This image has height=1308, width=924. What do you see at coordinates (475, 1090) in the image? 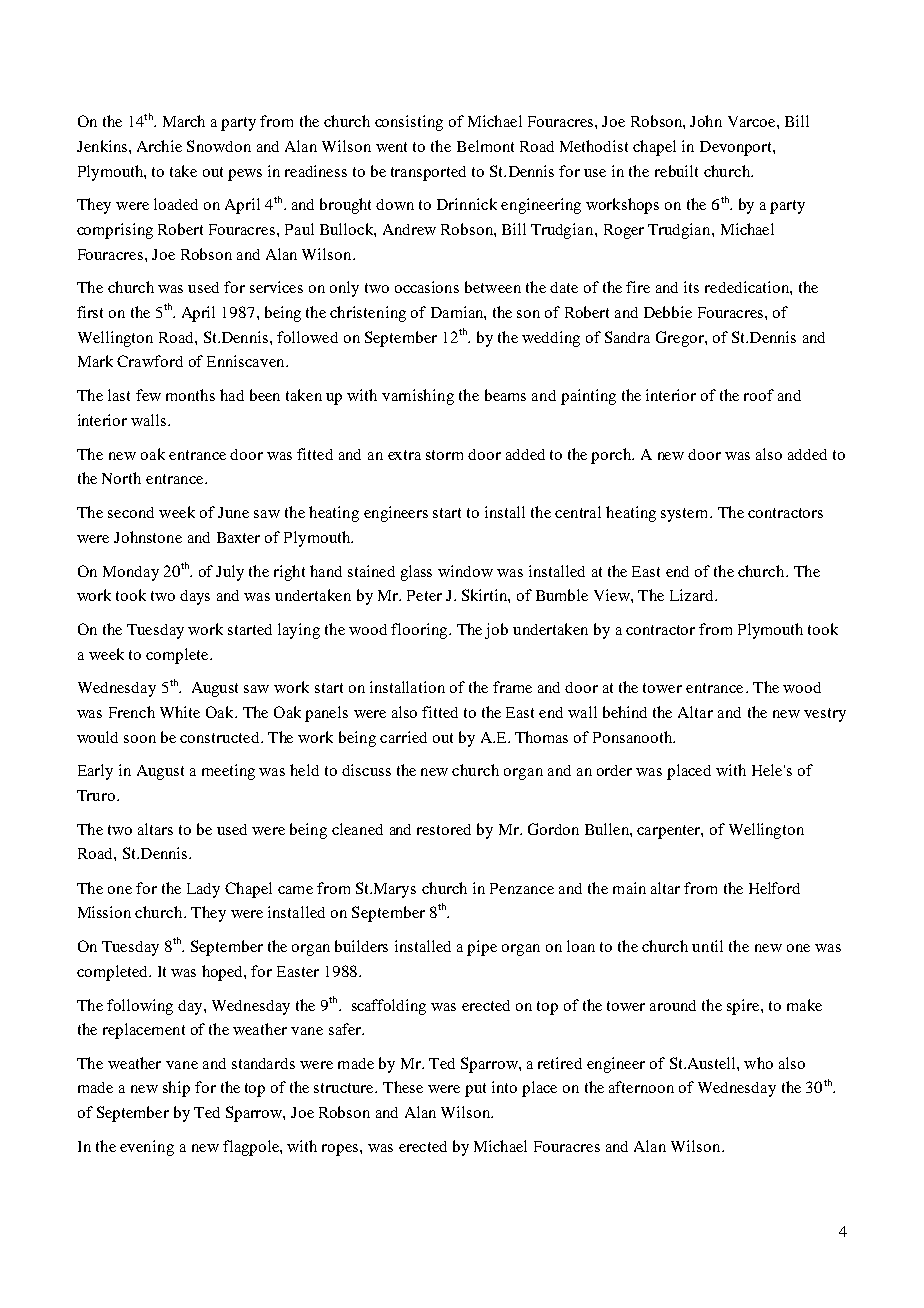
I see `put` at bounding box center [475, 1090].
